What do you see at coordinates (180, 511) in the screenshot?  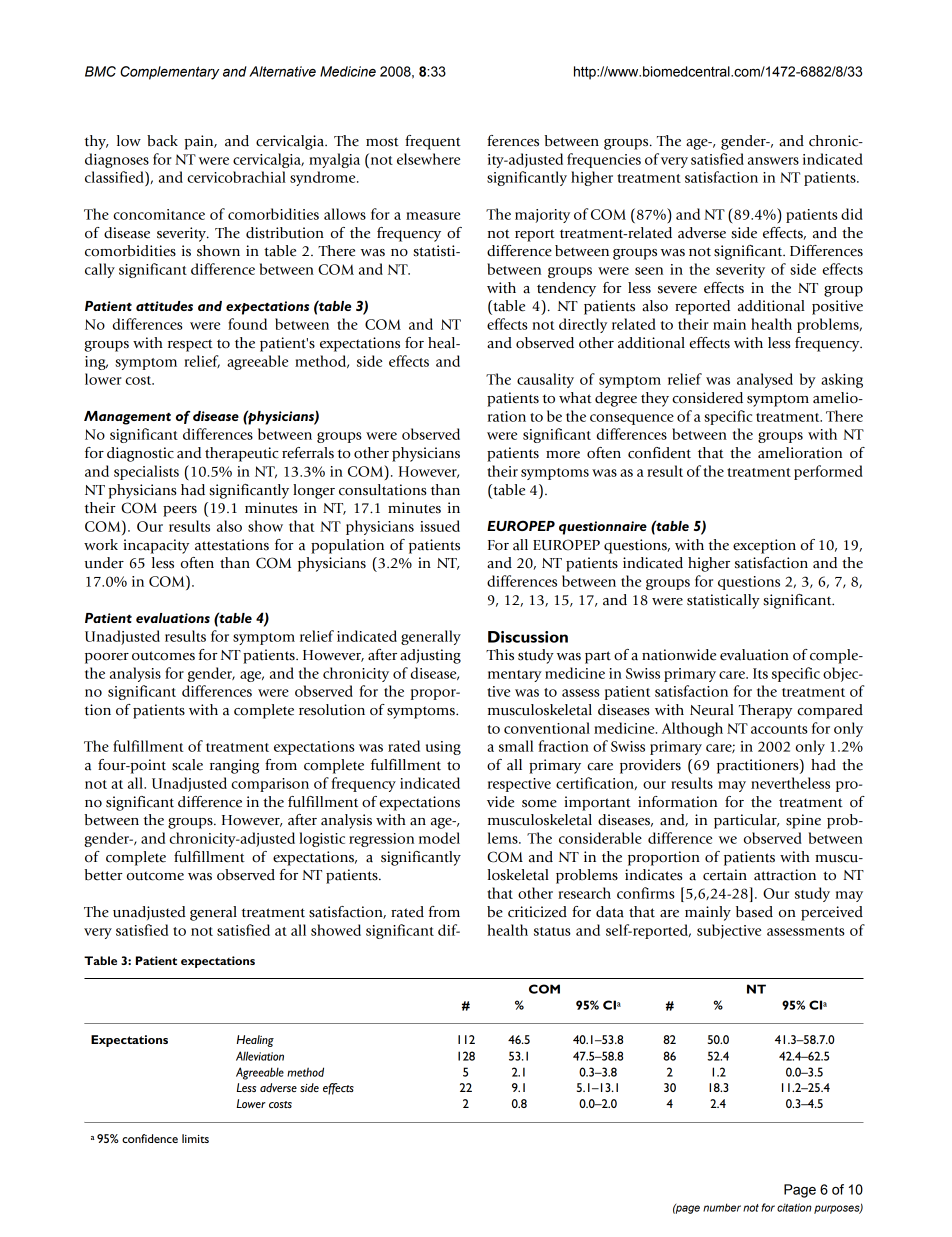 I see `peers` at bounding box center [180, 511].
